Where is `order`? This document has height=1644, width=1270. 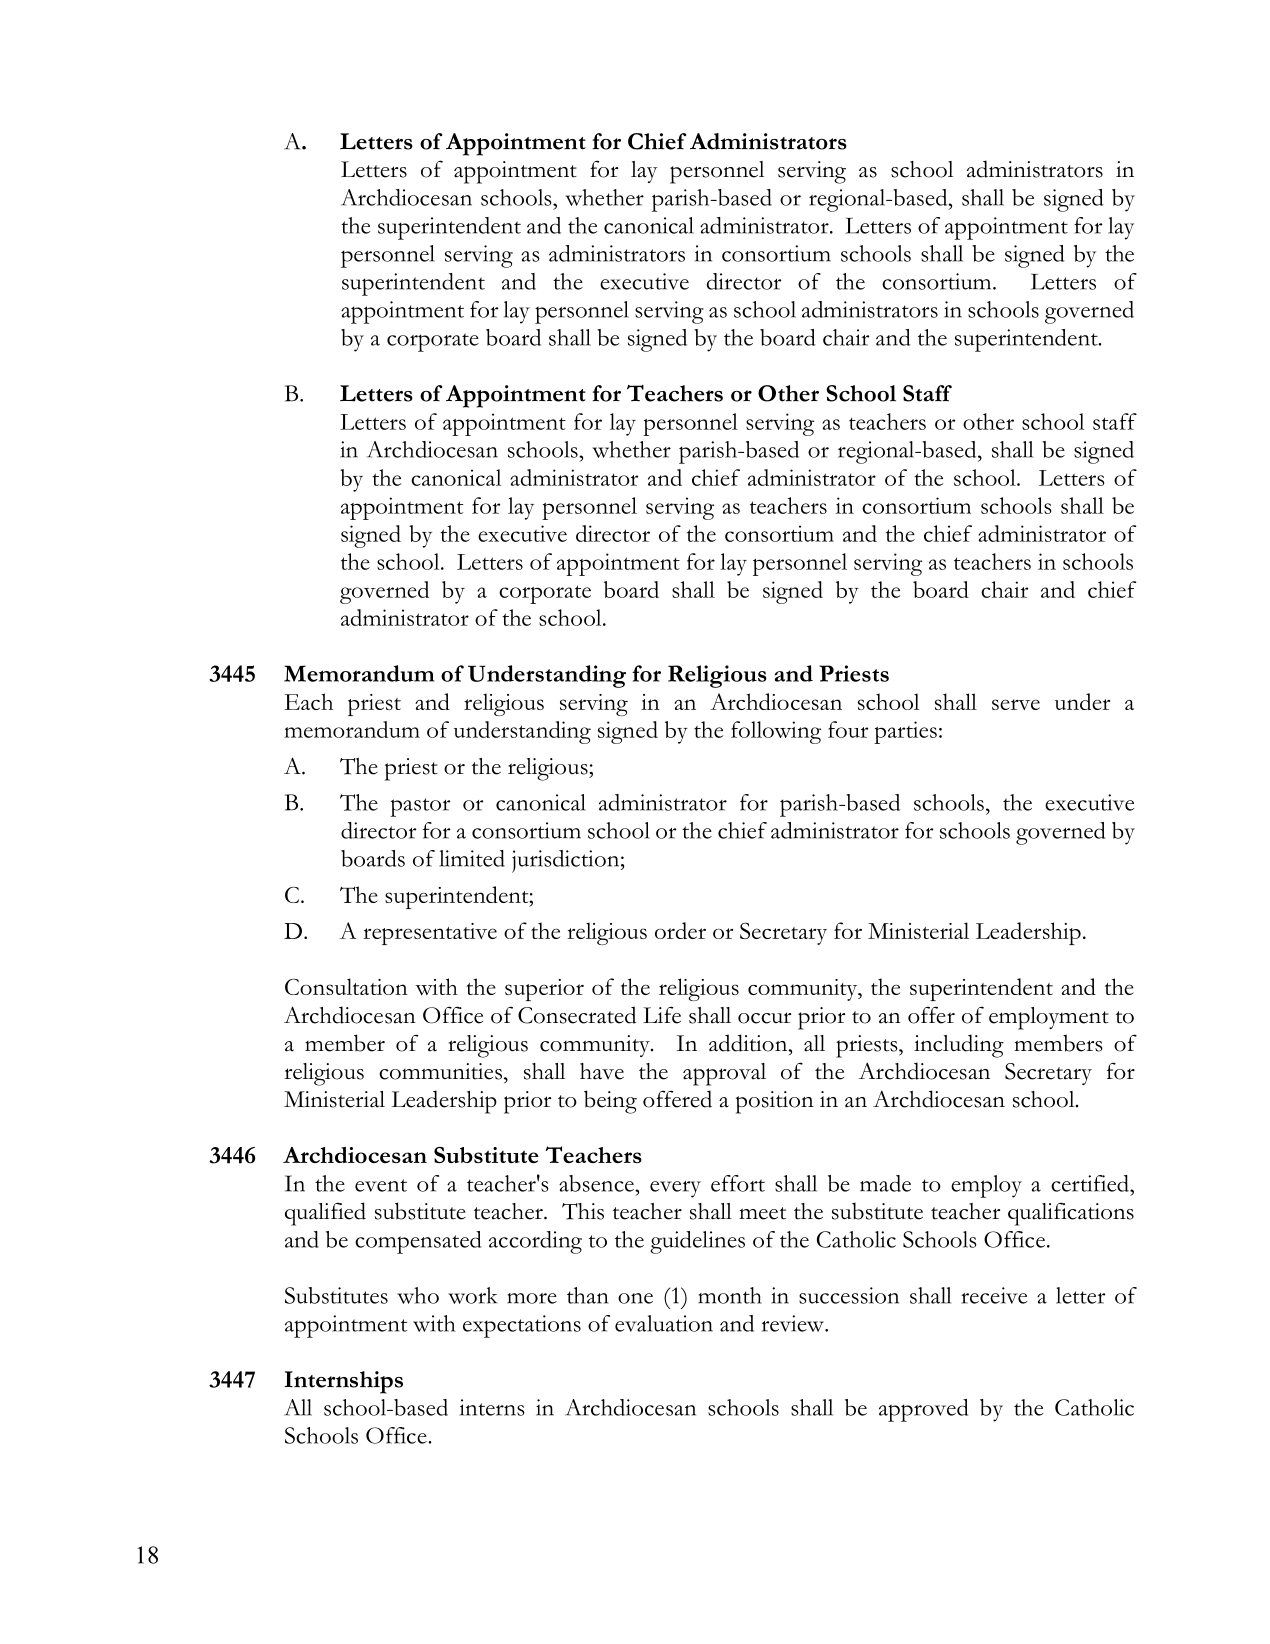
order is located at coordinates (680, 930).
